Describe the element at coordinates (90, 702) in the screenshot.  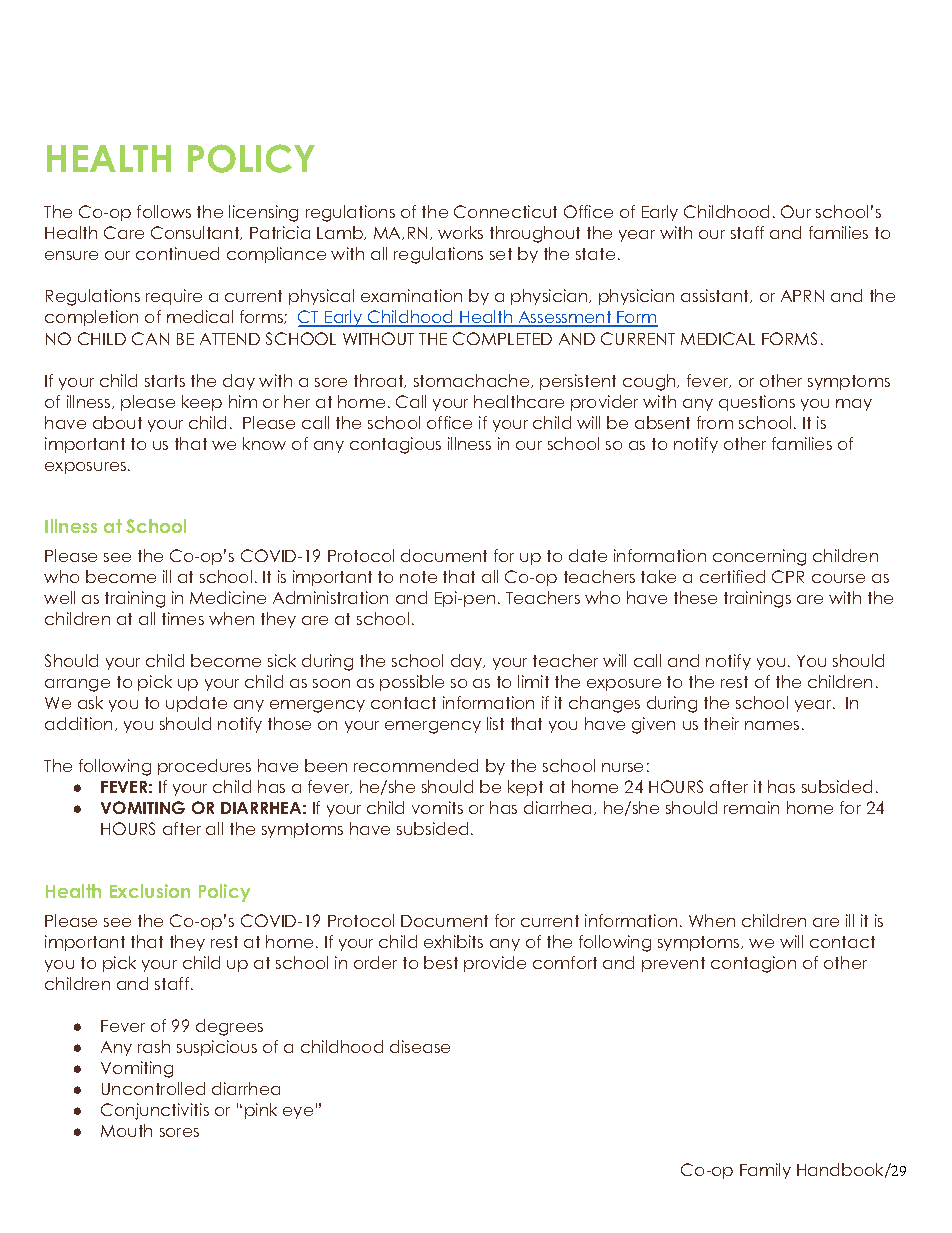
I see `ask` at that location.
